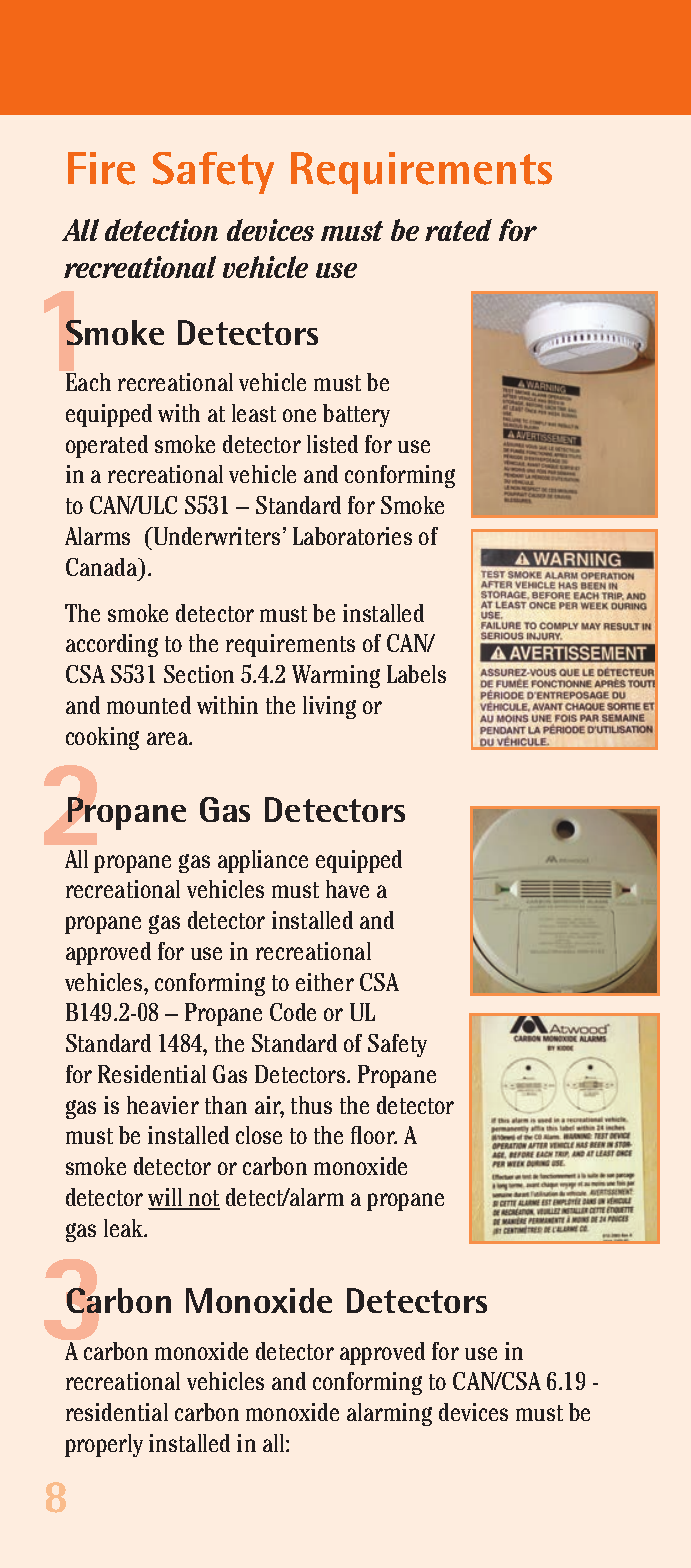 This screenshot has width=691, height=1568. I want to click on properly, so click(104, 1445).
